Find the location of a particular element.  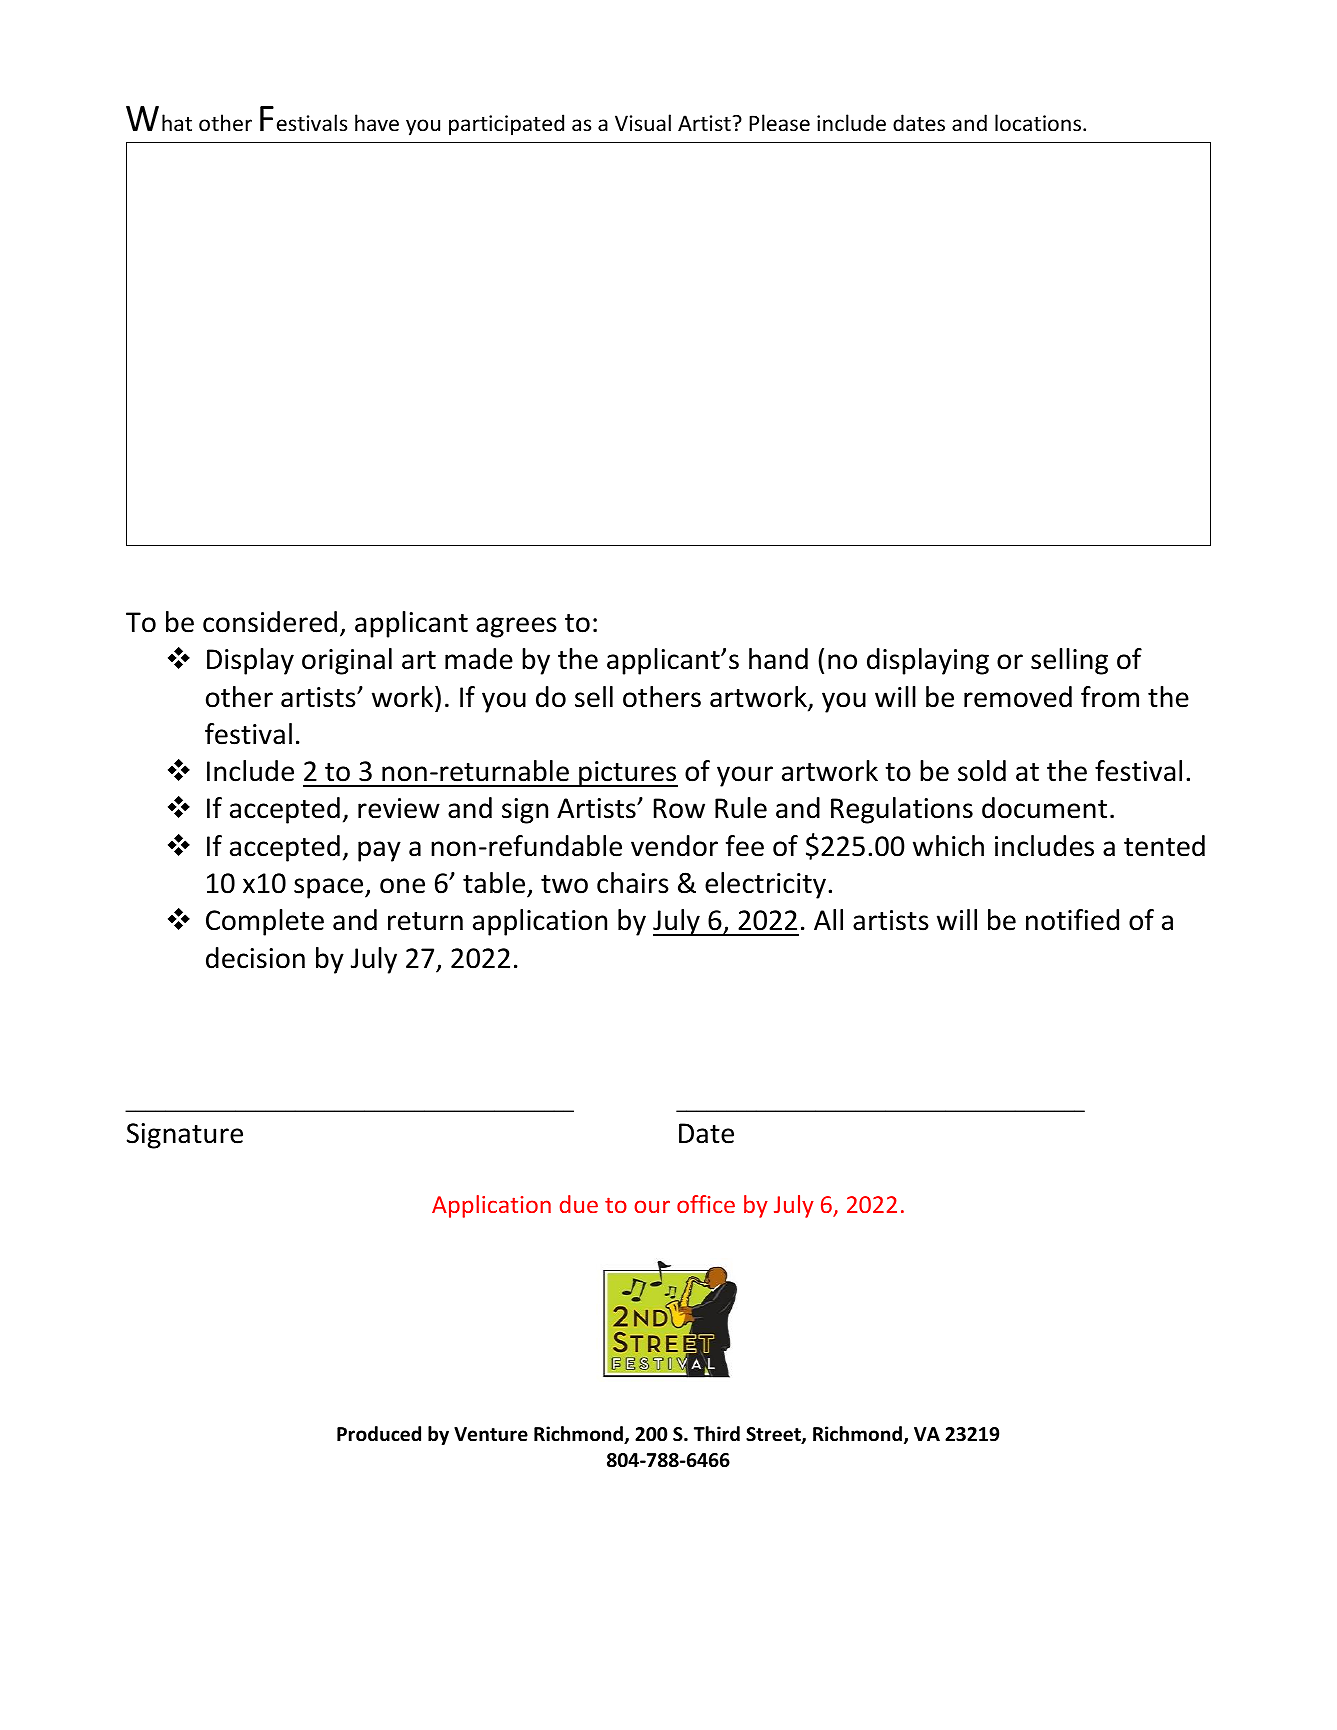

removed is located at coordinates (1018, 697).
